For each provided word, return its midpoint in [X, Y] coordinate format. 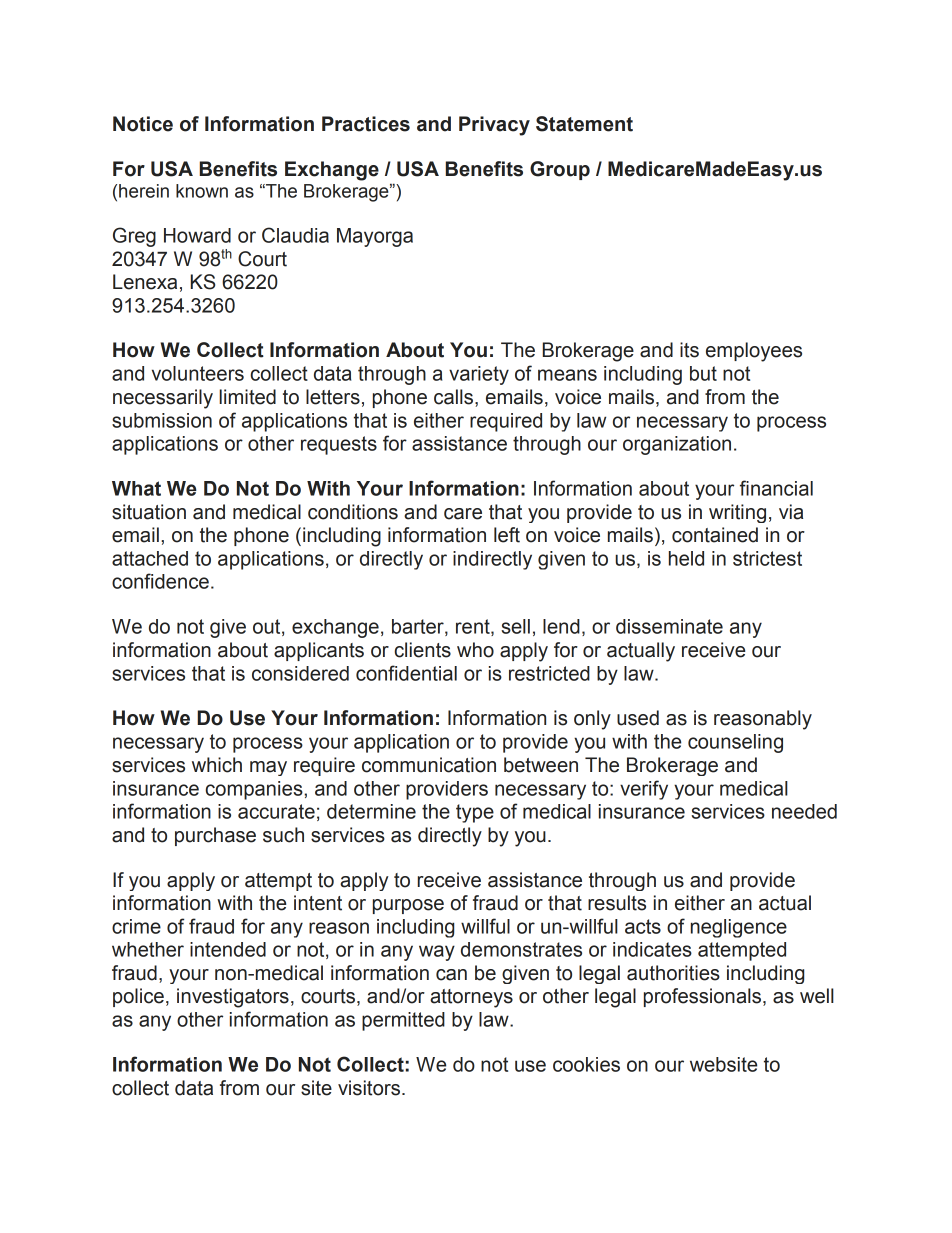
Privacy [494, 126]
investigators [233, 998]
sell [515, 626]
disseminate [669, 626]
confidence [160, 581]
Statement [584, 124]
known [202, 191]
